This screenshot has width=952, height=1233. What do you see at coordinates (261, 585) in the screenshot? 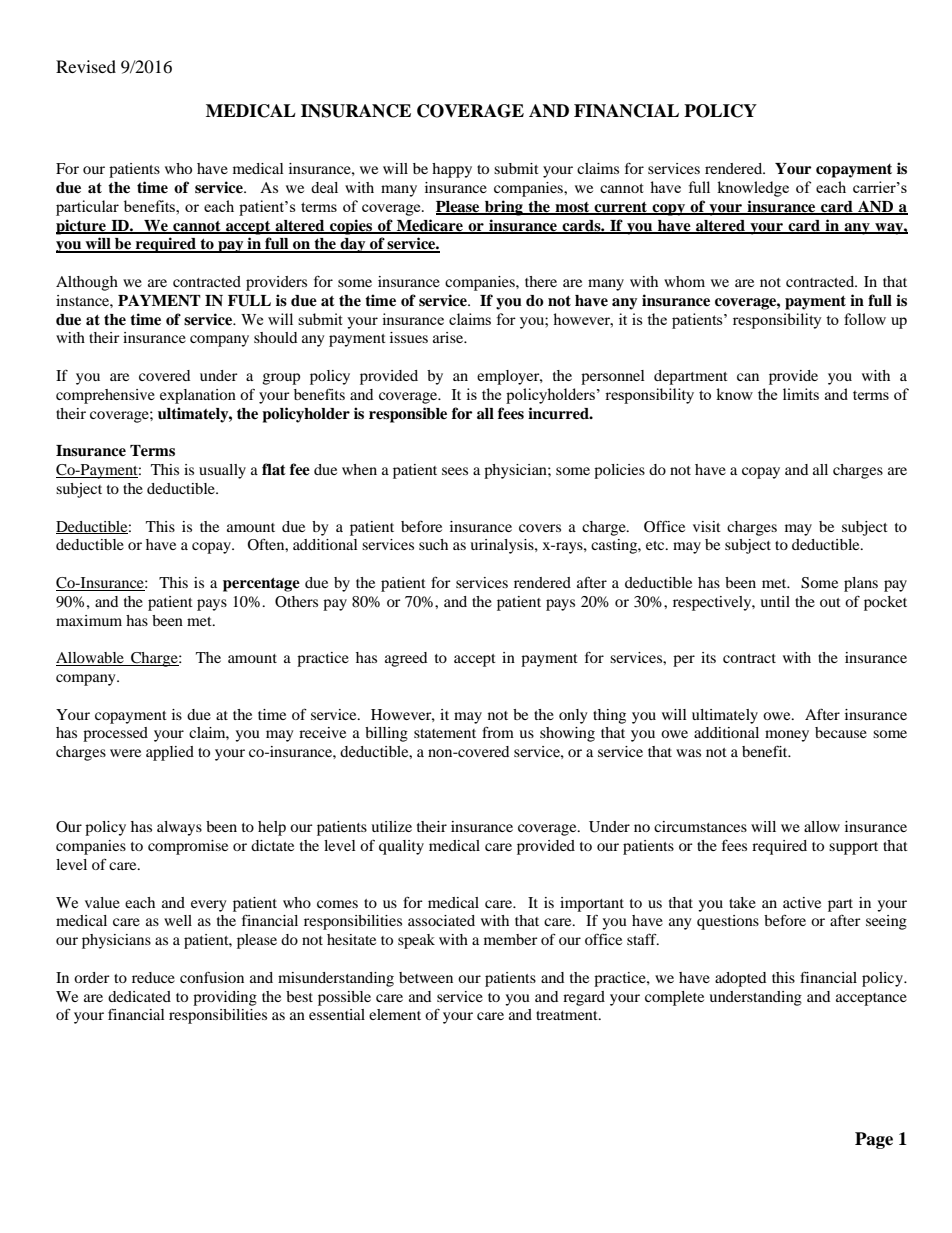
I see `percentage` at bounding box center [261, 585].
